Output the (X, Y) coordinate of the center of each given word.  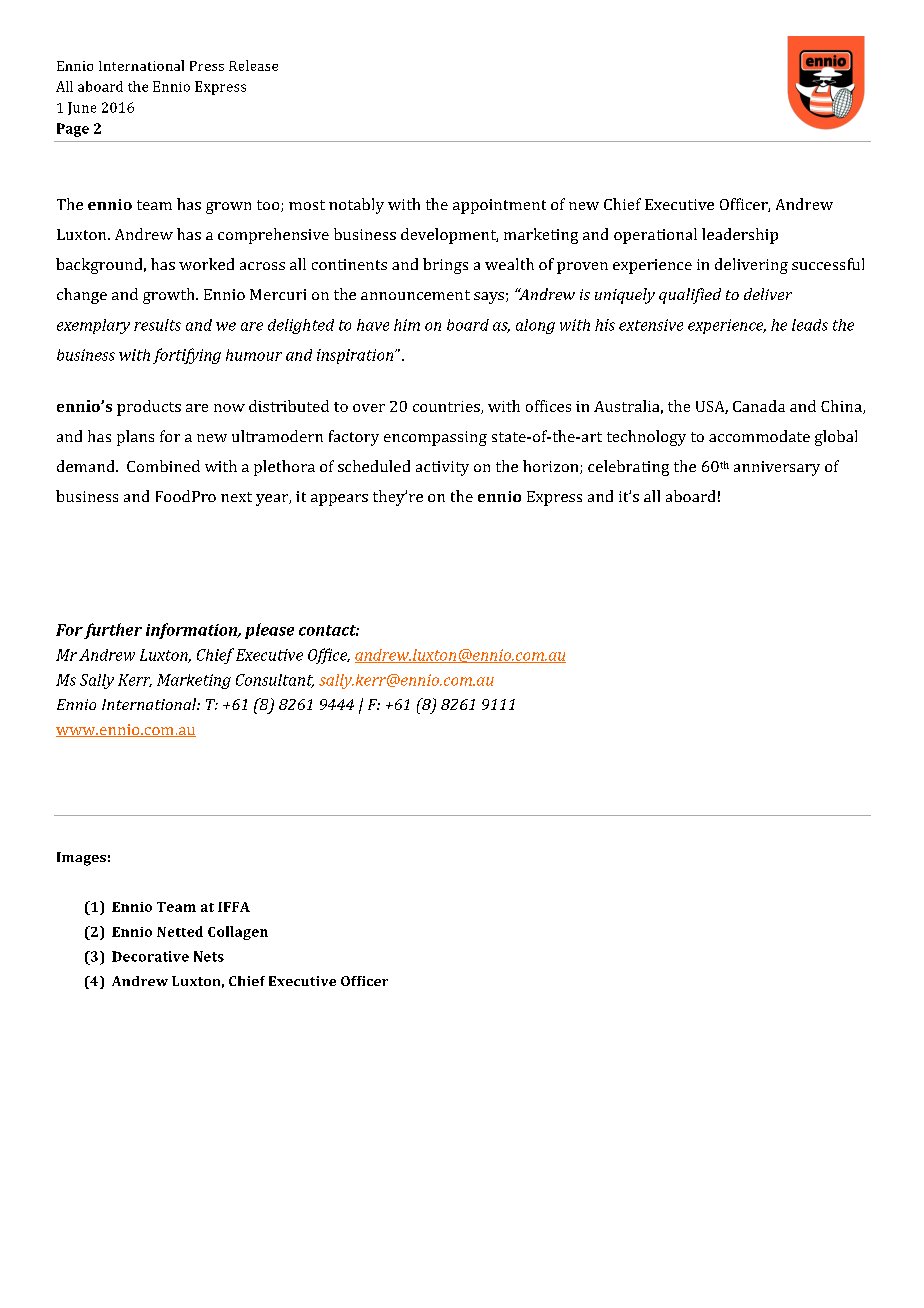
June (82, 108)
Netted (180, 931)
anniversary (777, 468)
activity (442, 468)
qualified (690, 296)
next (236, 497)
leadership (740, 236)
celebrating (628, 468)
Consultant (275, 681)
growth (170, 296)
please (269, 631)
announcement (415, 295)
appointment (499, 206)
